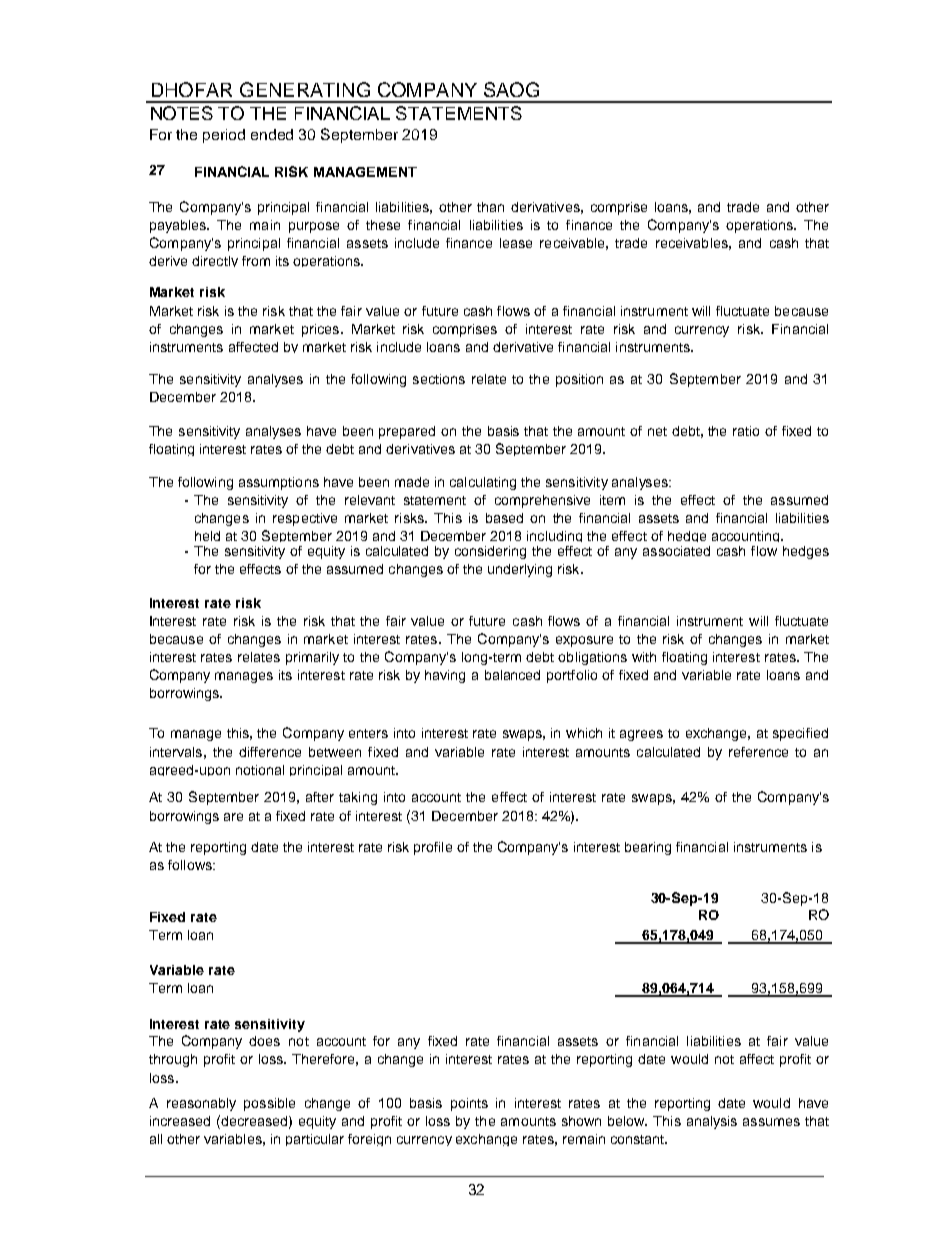 The height and width of the screenshot is (1233, 952). Describe the element at coordinates (224, 136) in the screenshot. I see `period` at that location.
